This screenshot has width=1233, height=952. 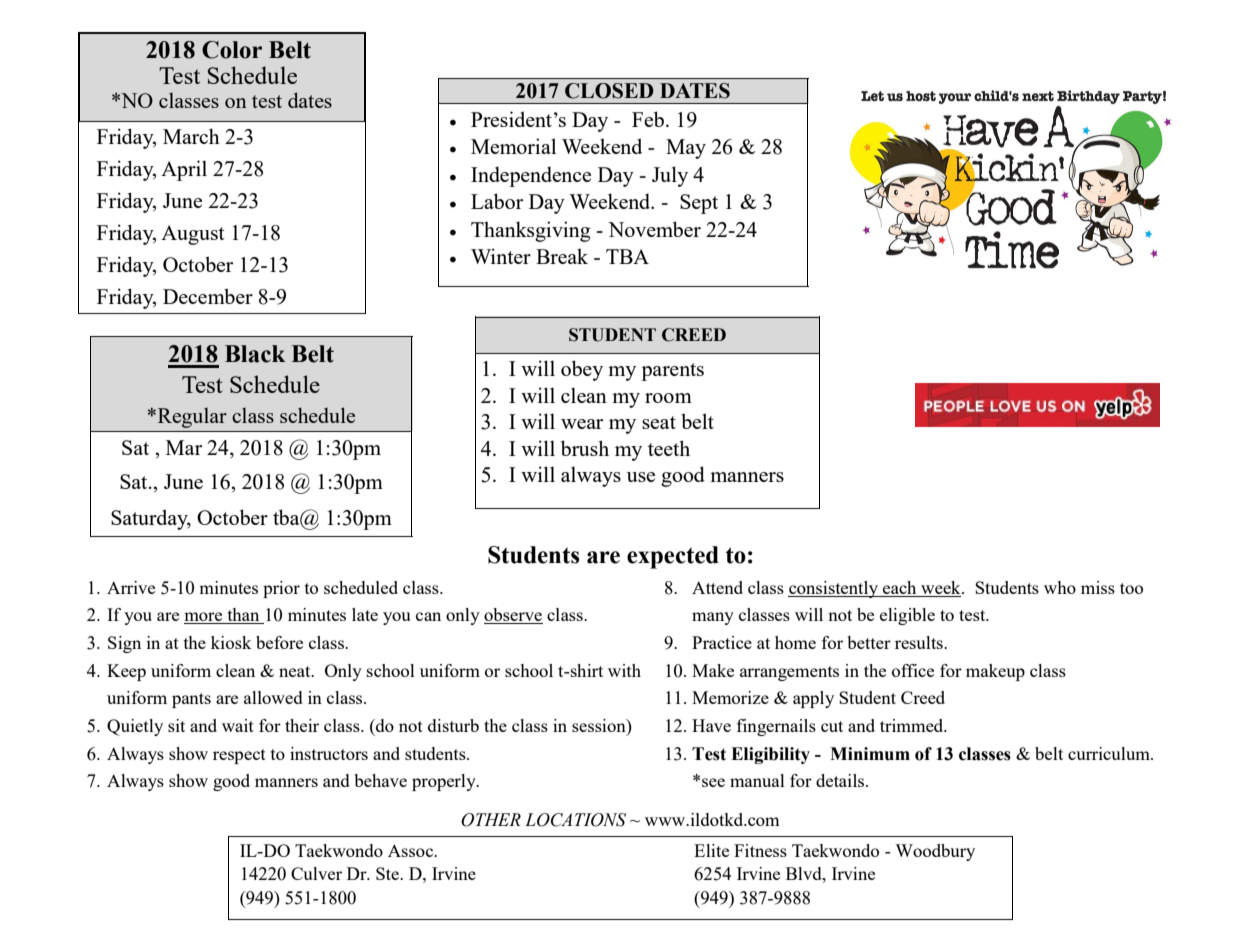 I want to click on Black, so click(x=255, y=354).
